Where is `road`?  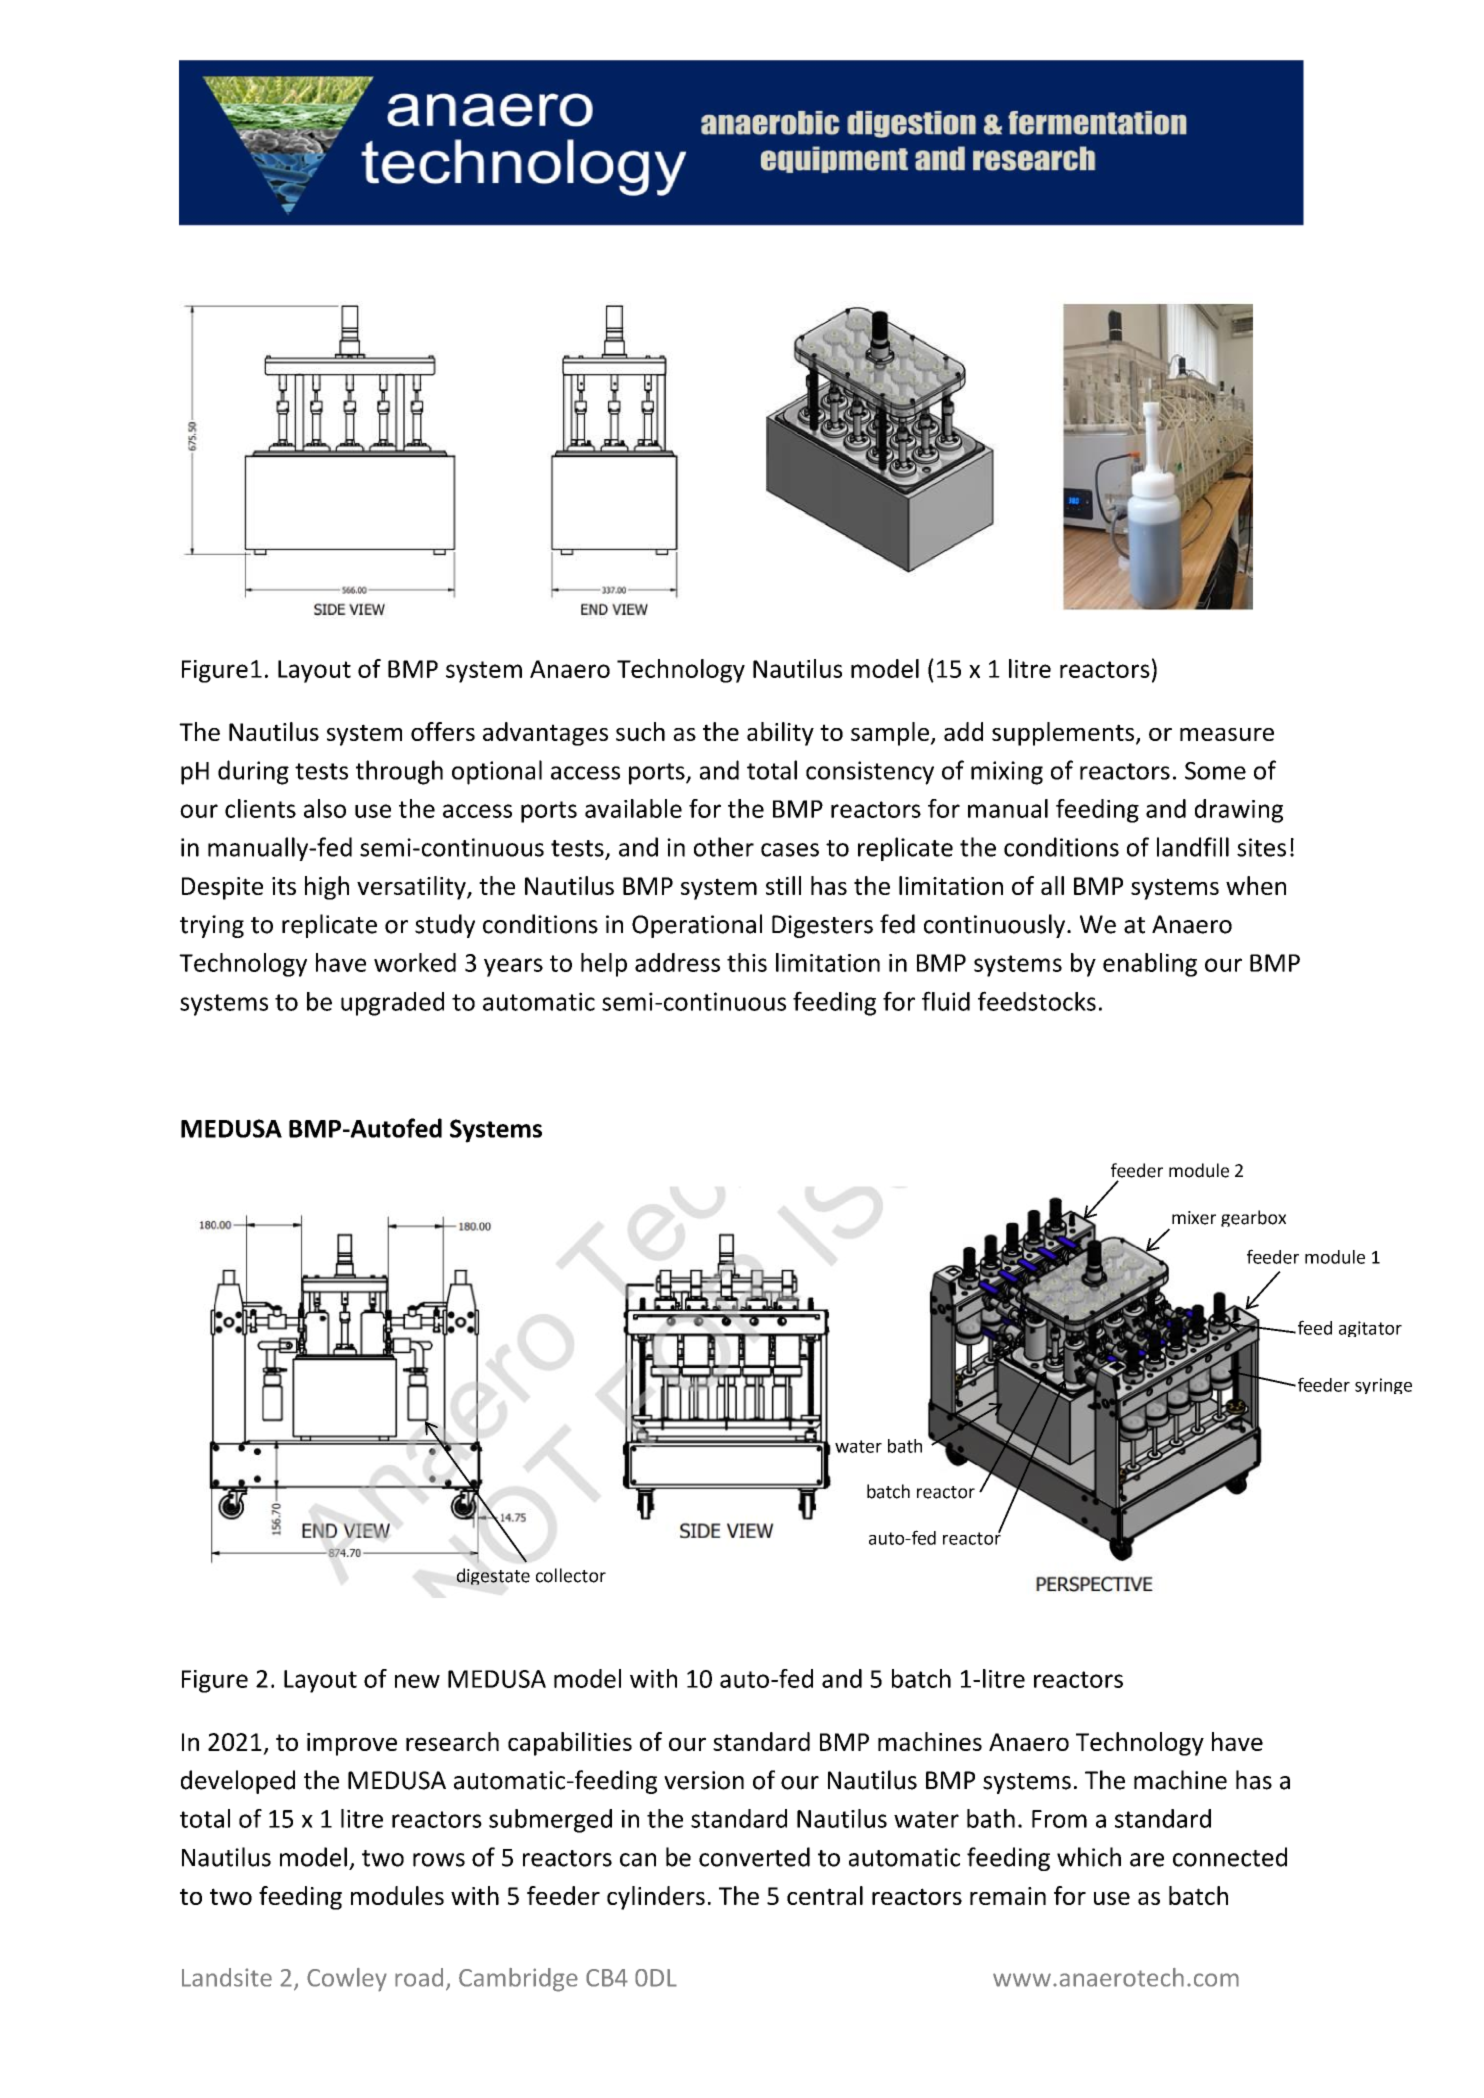 road is located at coordinates (419, 1977).
